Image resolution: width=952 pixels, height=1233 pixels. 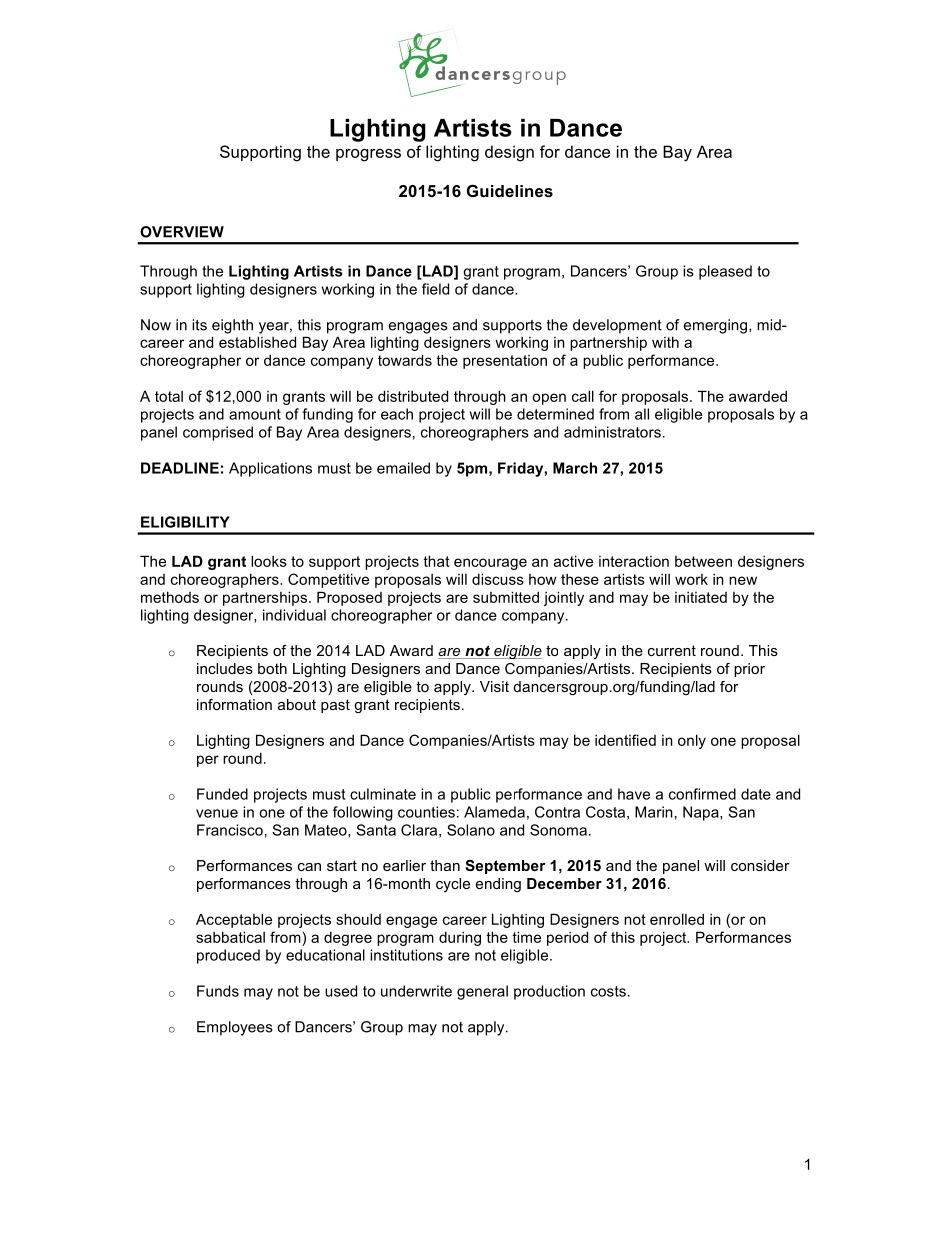 What do you see at coordinates (182, 232) in the screenshot?
I see `OVERVIEW` at bounding box center [182, 232].
